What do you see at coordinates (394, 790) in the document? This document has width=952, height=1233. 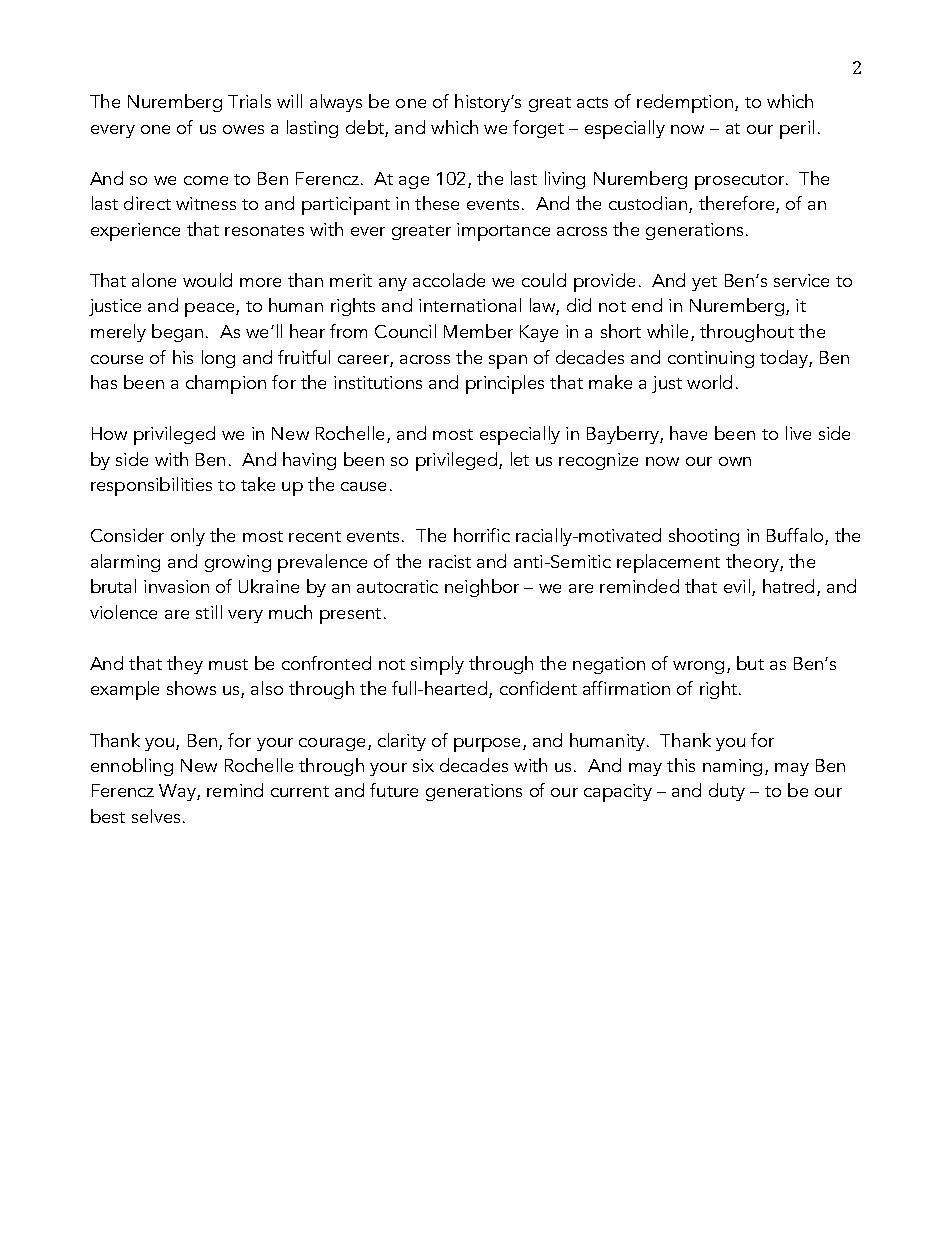 I see `future` at bounding box center [394, 790].
